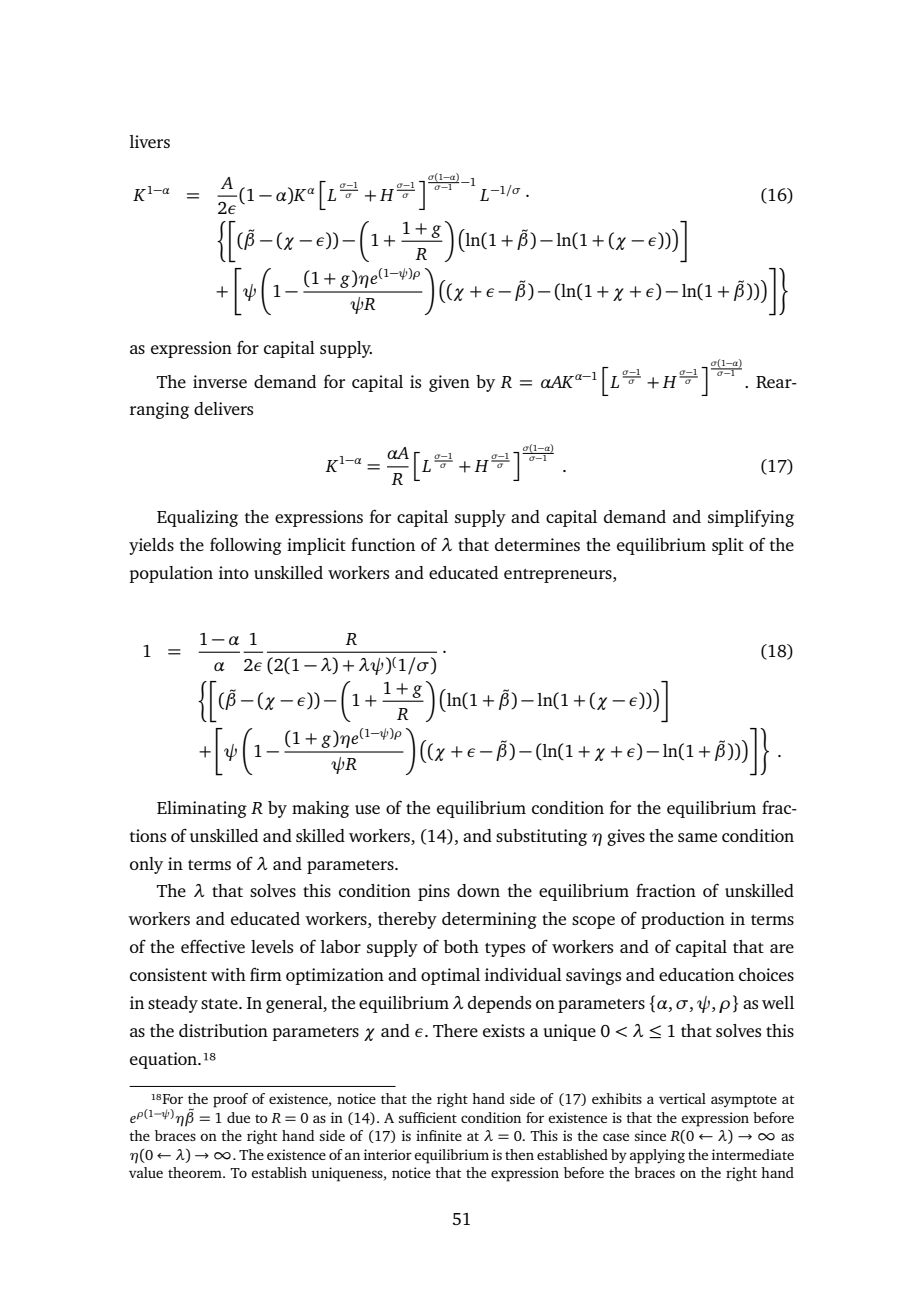 The height and width of the image is (1308, 924). What do you see at coordinates (751, 518) in the image?
I see `simplifying` at bounding box center [751, 518].
